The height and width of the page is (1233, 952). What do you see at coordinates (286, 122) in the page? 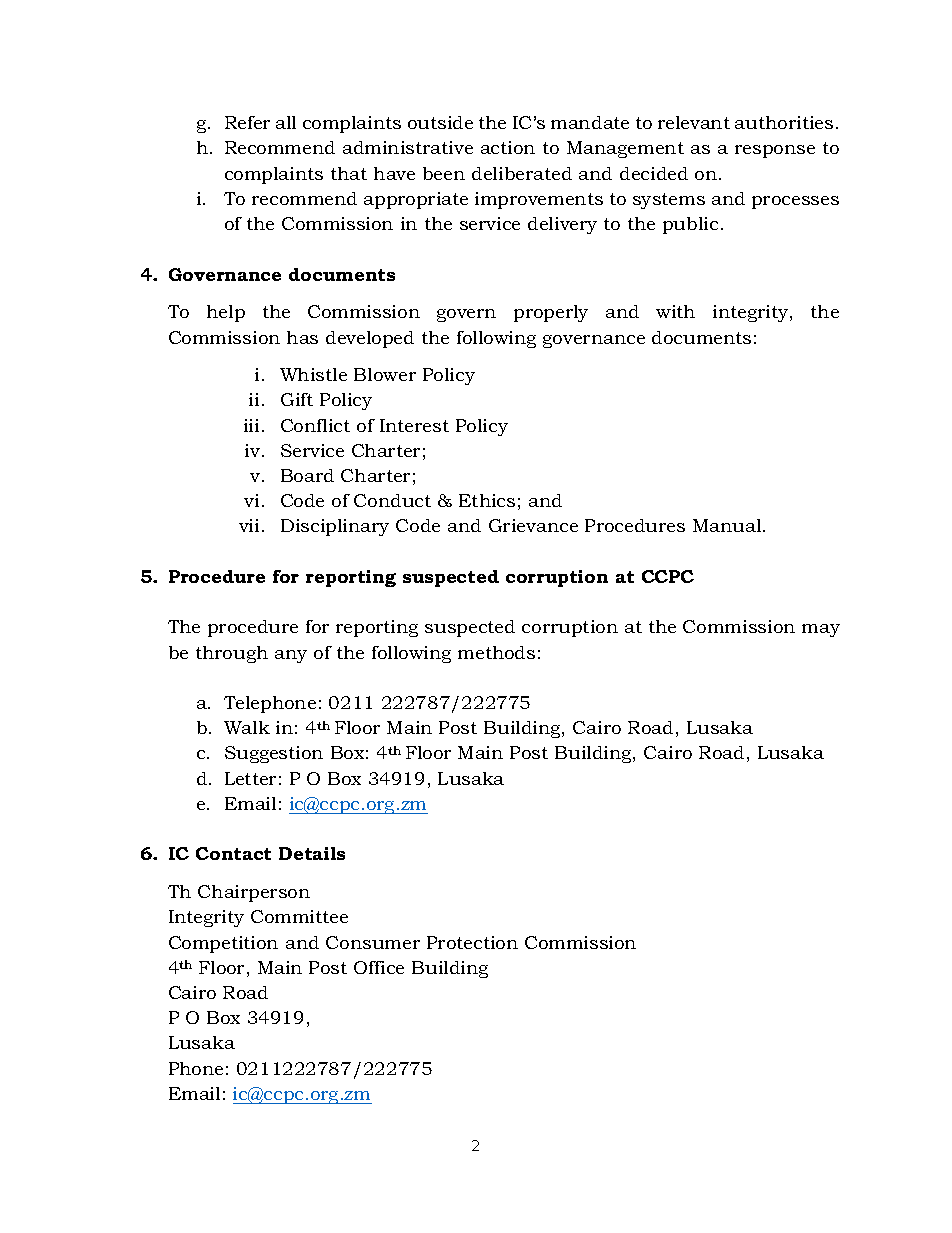
I see `all` at bounding box center [286, 122].
